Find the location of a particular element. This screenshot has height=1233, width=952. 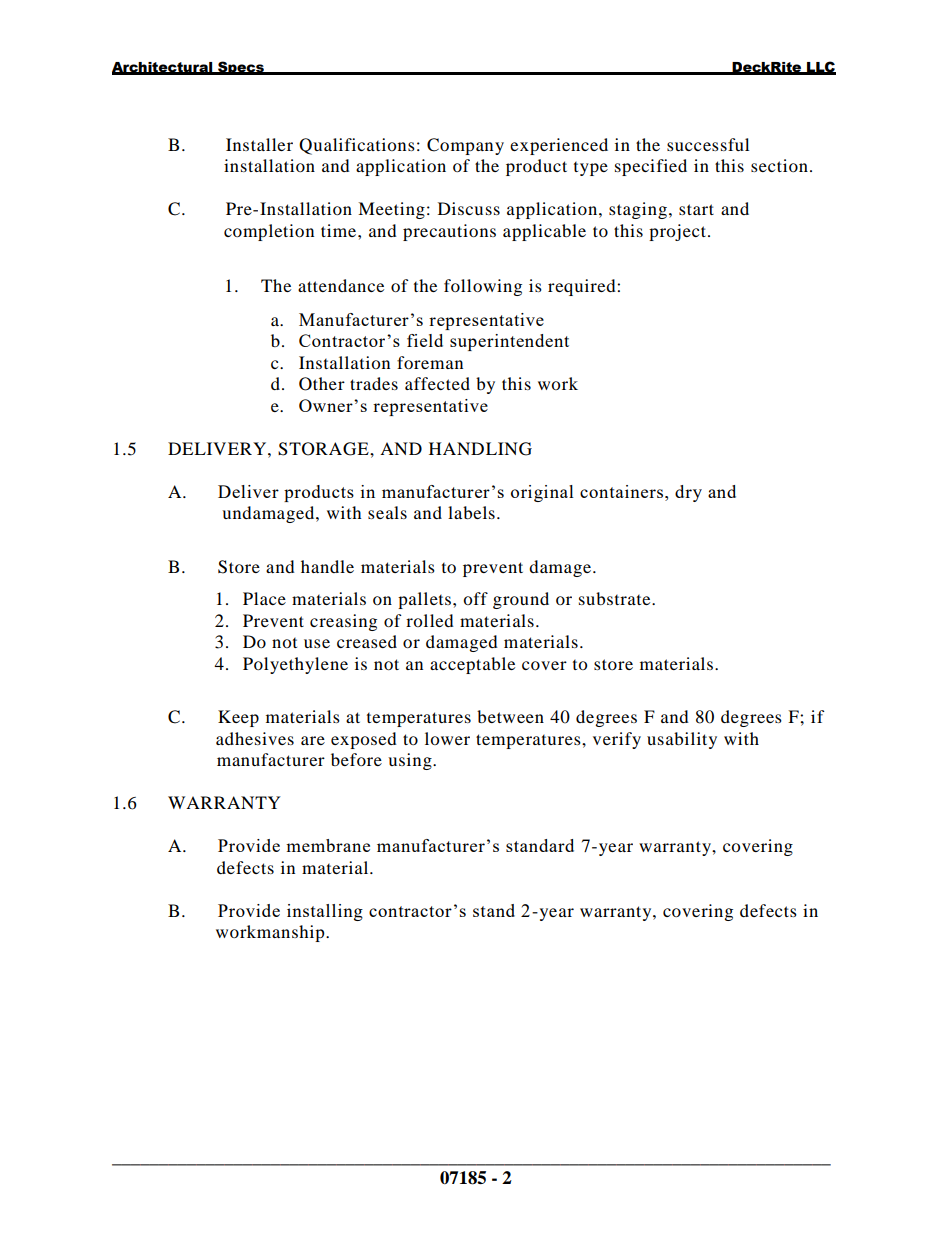

precautions is located at coordinates (449, 232).
